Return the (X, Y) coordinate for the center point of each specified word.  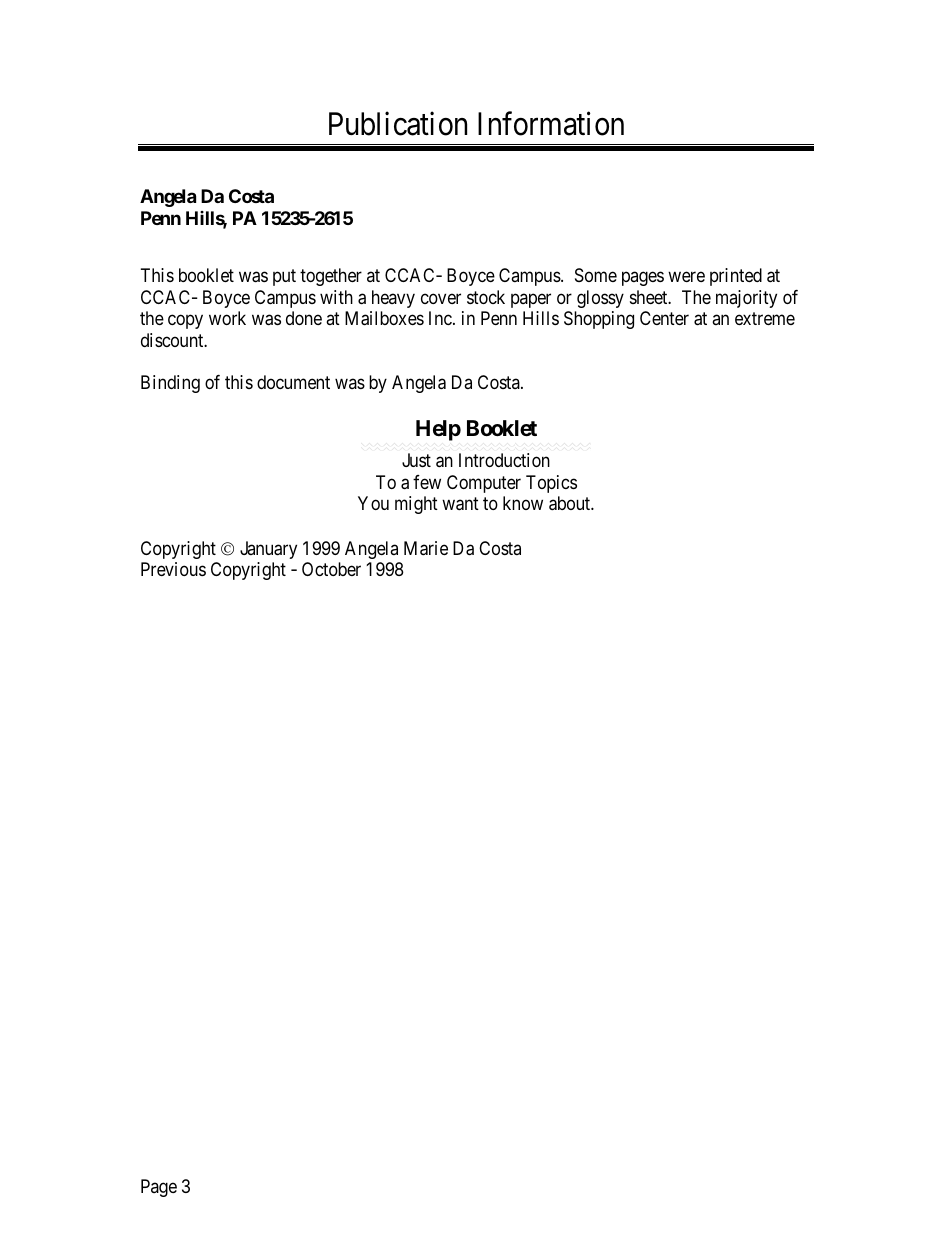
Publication (398, 124)
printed (736, 277)
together (331, 277)
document (293, 382)
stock (486, 297)
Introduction (504, 460)
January (268, 550)
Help (438, 430)
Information (551, 124)
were (686, 277)
